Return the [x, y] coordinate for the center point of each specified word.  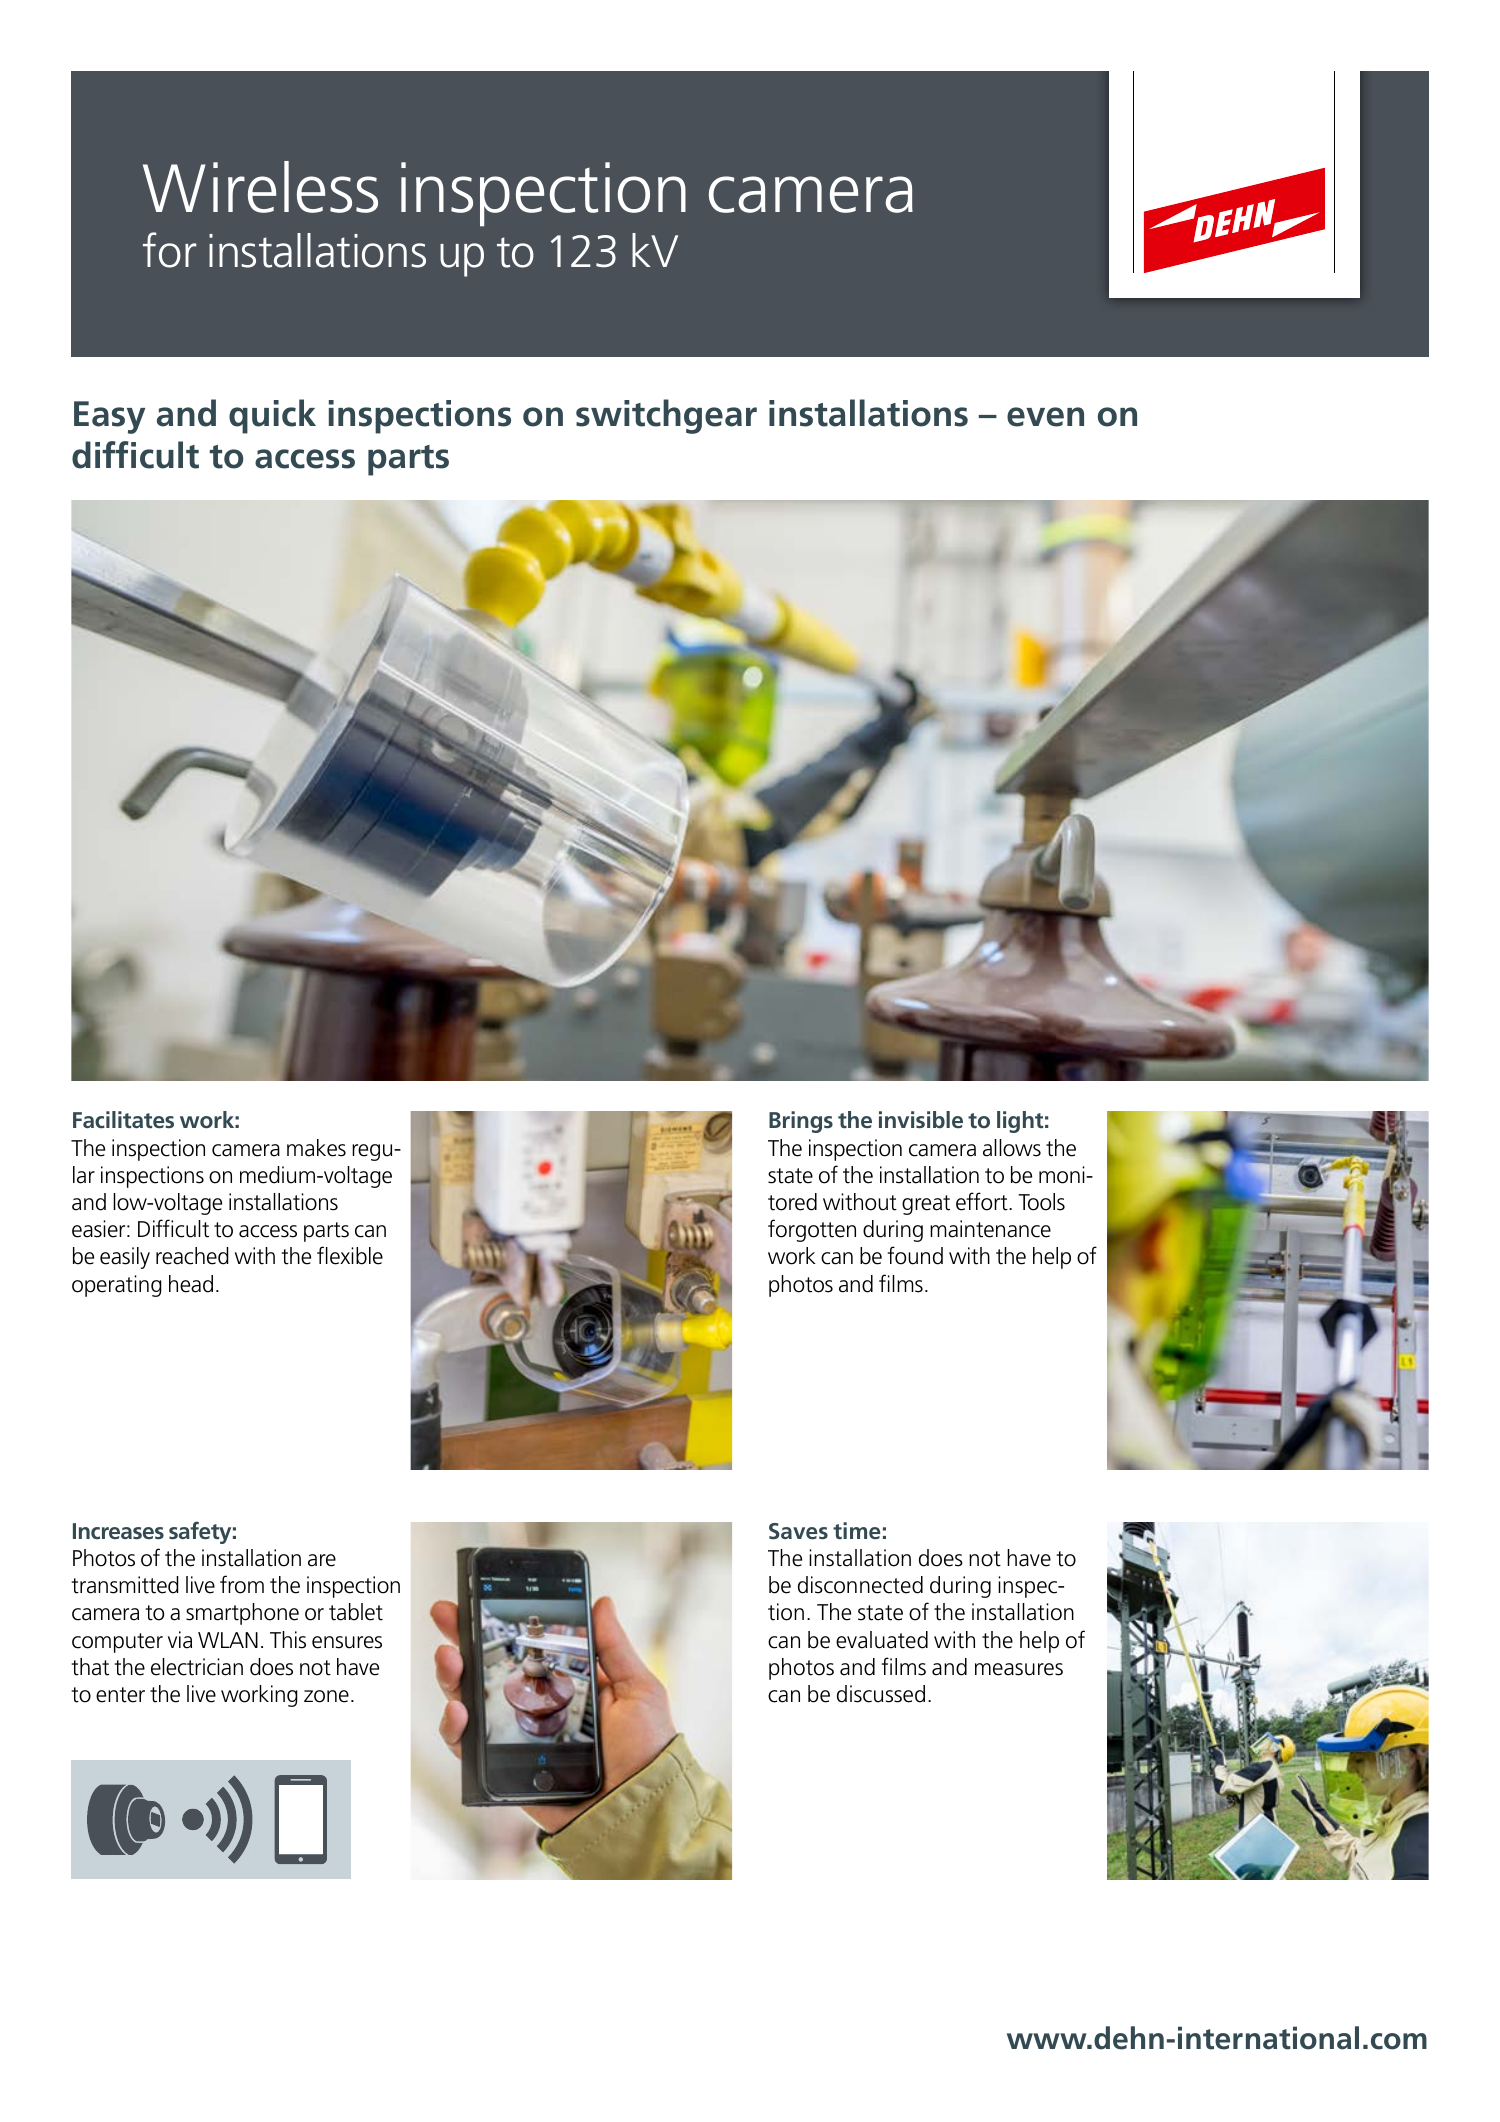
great [926, 1205]
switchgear [666, 416]
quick [272, 416]
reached [192, 1256]
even [1045, 417]
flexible [350, 1255]
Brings [801, 1122]
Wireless [260, 187]
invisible [921, 1119]
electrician [197, 1667]
